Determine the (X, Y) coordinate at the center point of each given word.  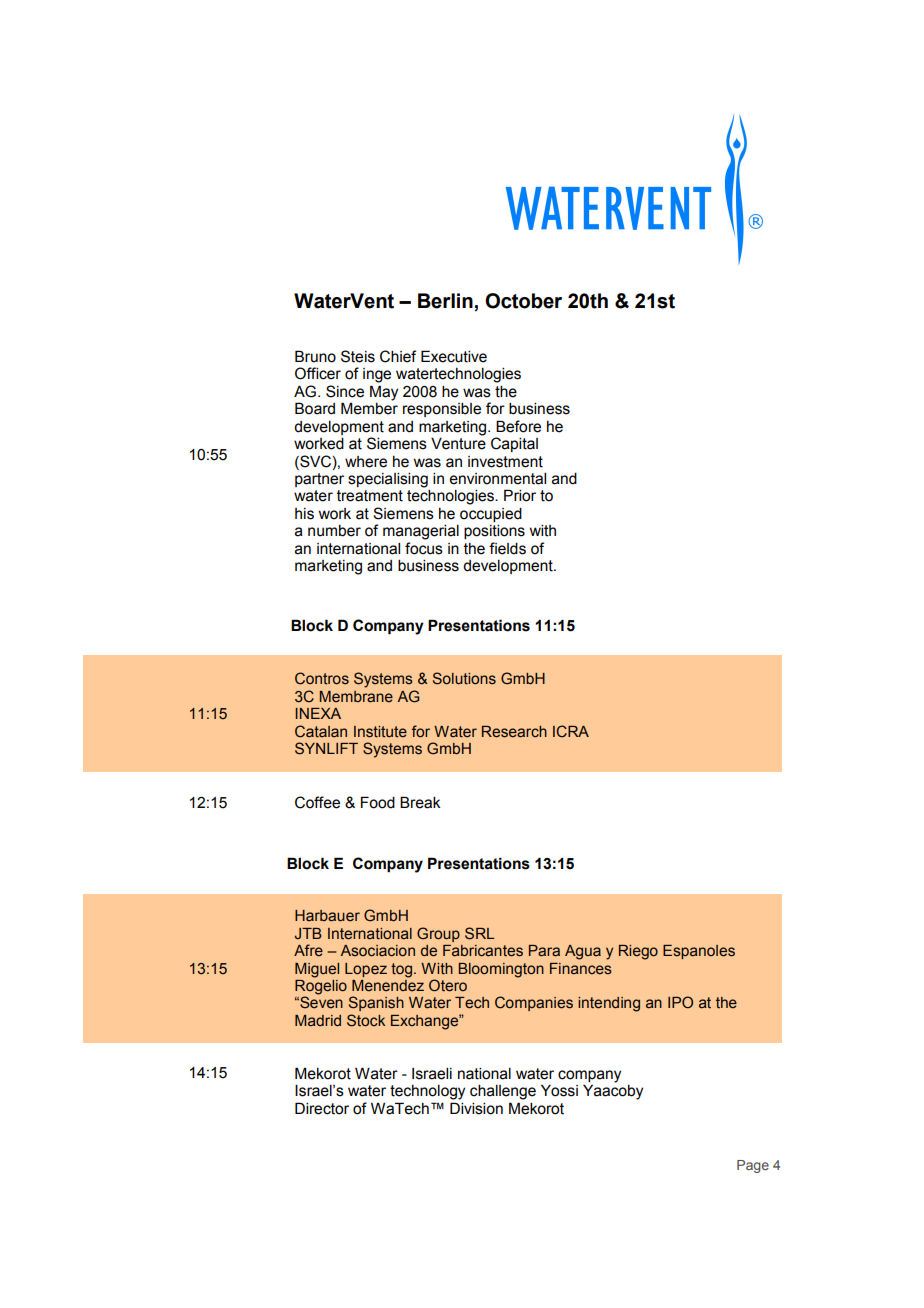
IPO (680, 1002)
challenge (503, 1092)
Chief (398, 356)
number (334, 531)
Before (518, 426)
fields (507, 548)
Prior (520, 495)
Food (378, 802)
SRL (479, 933)
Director (322, 1108)
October (523, 301)
